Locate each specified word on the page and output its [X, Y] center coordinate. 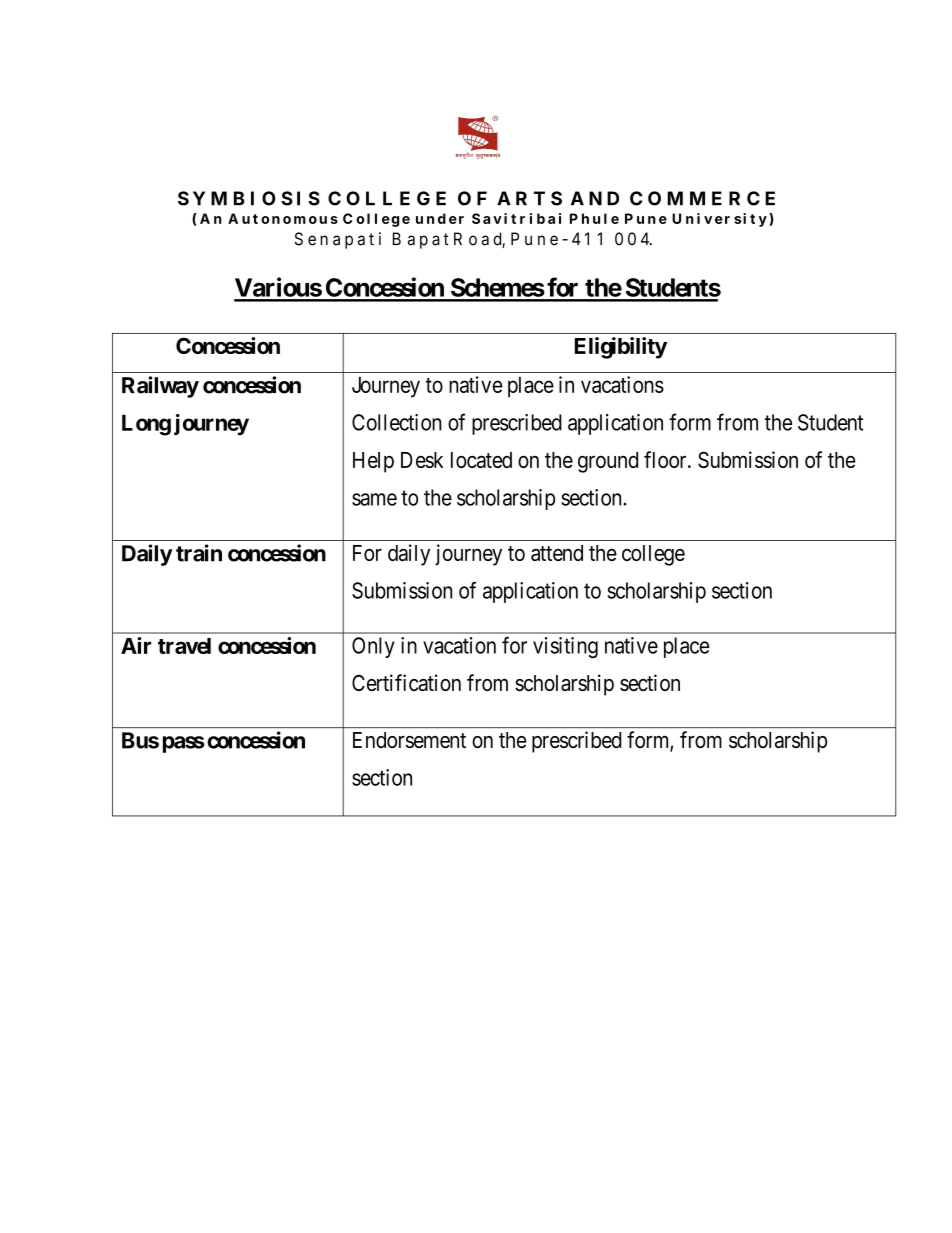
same [374, 499]
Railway [160, 387]
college [653, 555]
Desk [422, 460]
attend [557, 553]
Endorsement [409, 740]
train [199, 553]
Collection [397, 422]
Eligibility [621, 348]
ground [608, 462]
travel [184, 646]
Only [373, 647]
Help [373, 462]
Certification [406, 683]
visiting [565, 647]
